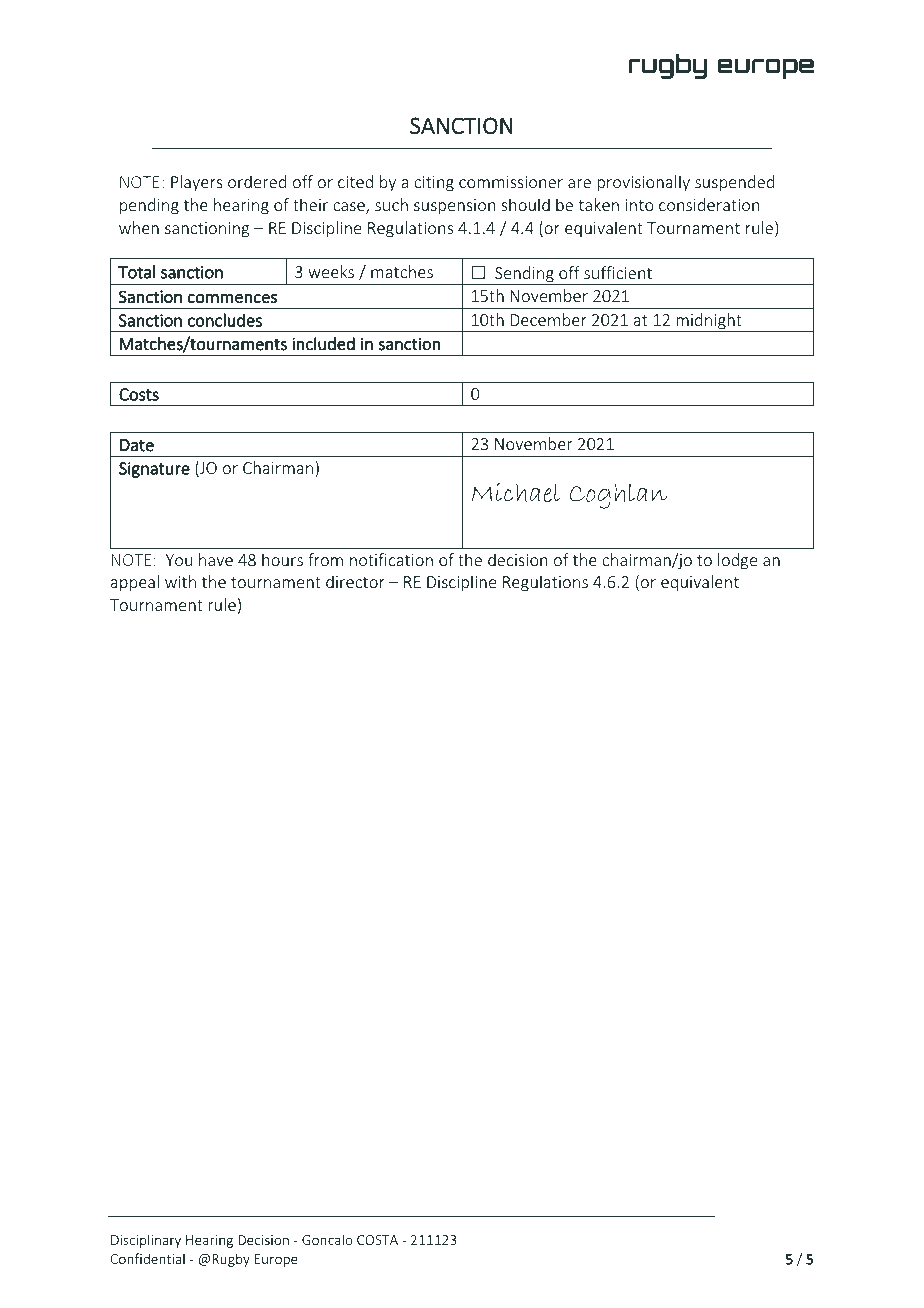  I want to click on into, so click(640, 205).
